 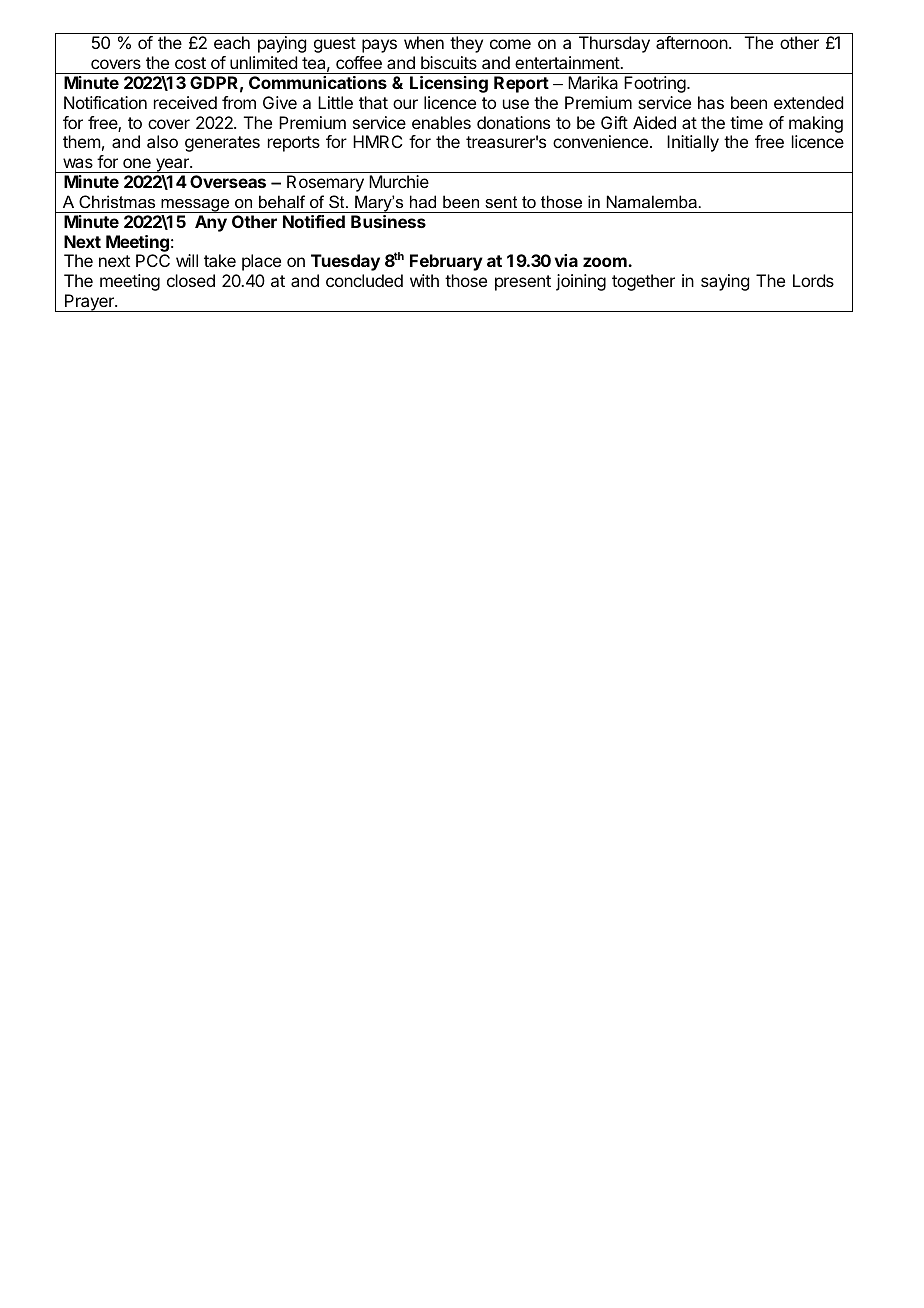 What do you see at coordinates (190, 63) in the screenshot?
I see `cost` at bounding box center [190, 63].
